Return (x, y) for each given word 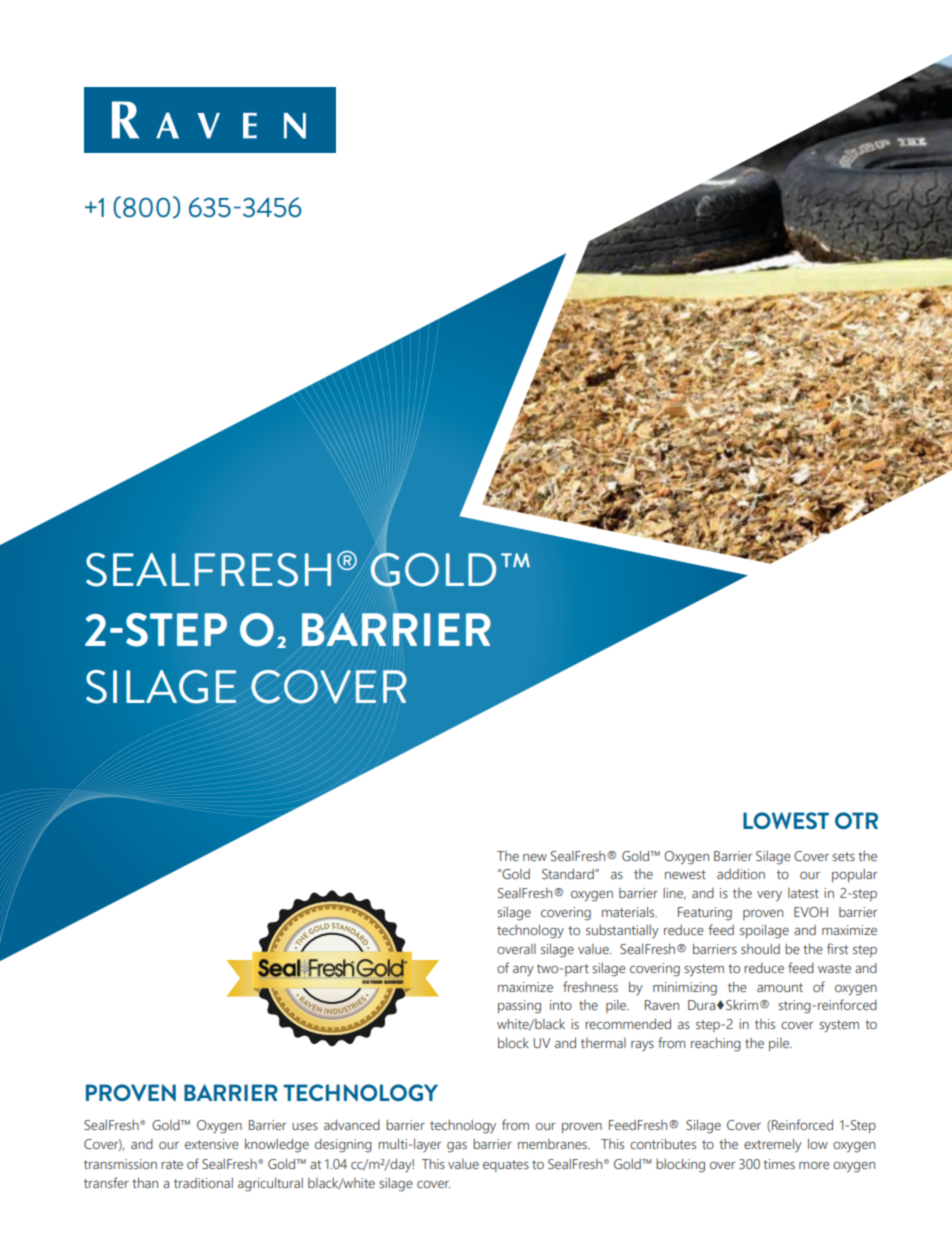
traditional (203, 1183)
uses (305, 1126)
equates (506, 1166)
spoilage (764, 932)
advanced (352, 1125)
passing (519, 1007)
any (523, 971)
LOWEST (786, 820)
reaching (716, 1045)
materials (629, 912)
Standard (569, 874)
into (561, 1005)
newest (685, 874)
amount (780, 987)
